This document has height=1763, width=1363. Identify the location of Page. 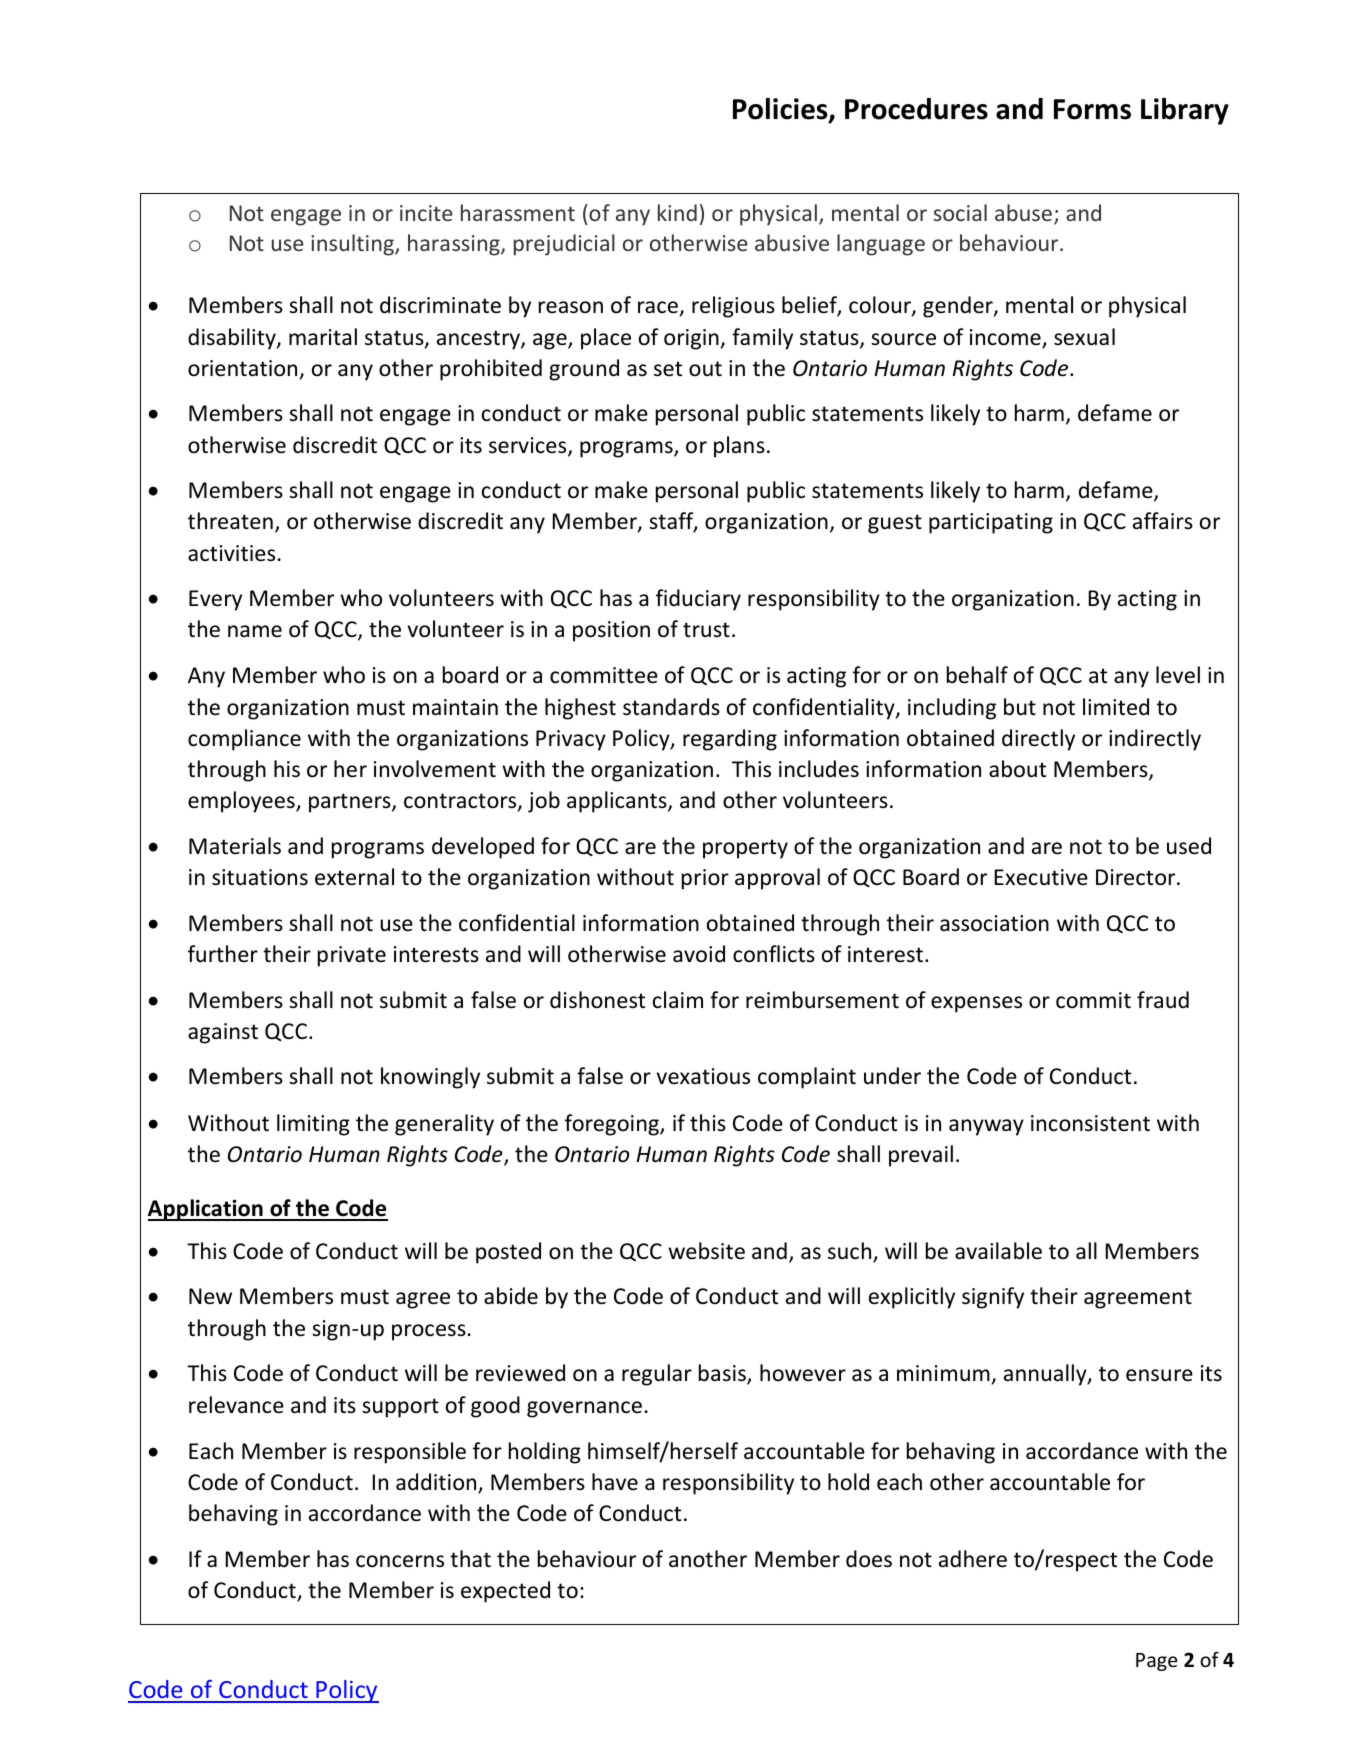
(1157, 1662).
